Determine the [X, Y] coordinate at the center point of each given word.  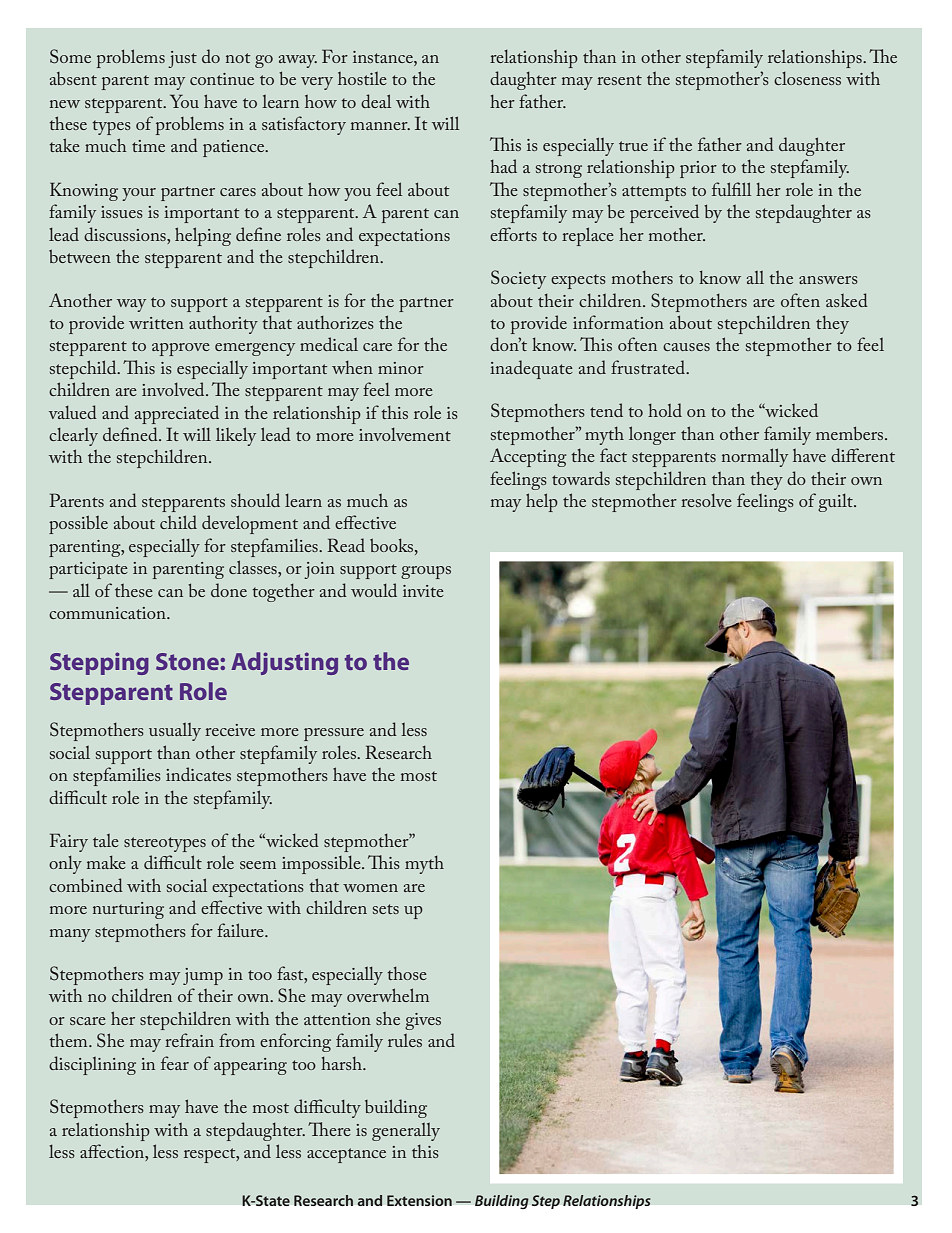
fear [175, 1063]
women [370, 888]
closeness [807, 78]
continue [222, 79]
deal [376, 101]
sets [386, 909]
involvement [405, 434]
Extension [419, 1200]
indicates [198, 774]
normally [755, 457]
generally [406, 1132]
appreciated [177, 414]
